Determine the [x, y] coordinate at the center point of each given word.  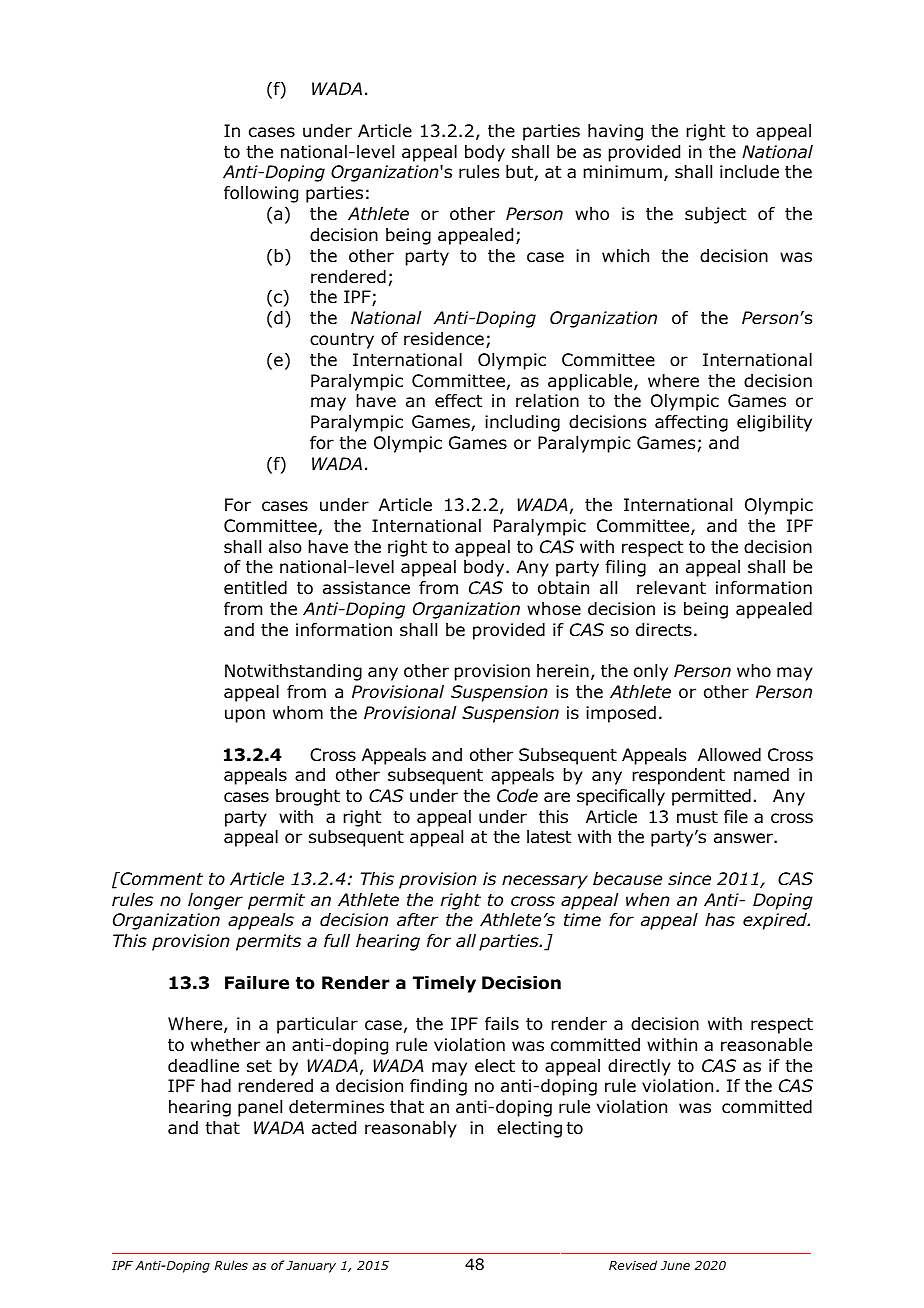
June [675, 1265]
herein [563, 671]
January [311, 1267]
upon [245, 716]
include [749, 172]
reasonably [411, 1129]
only [651, 672]
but [520, 173]
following [261, 194]
